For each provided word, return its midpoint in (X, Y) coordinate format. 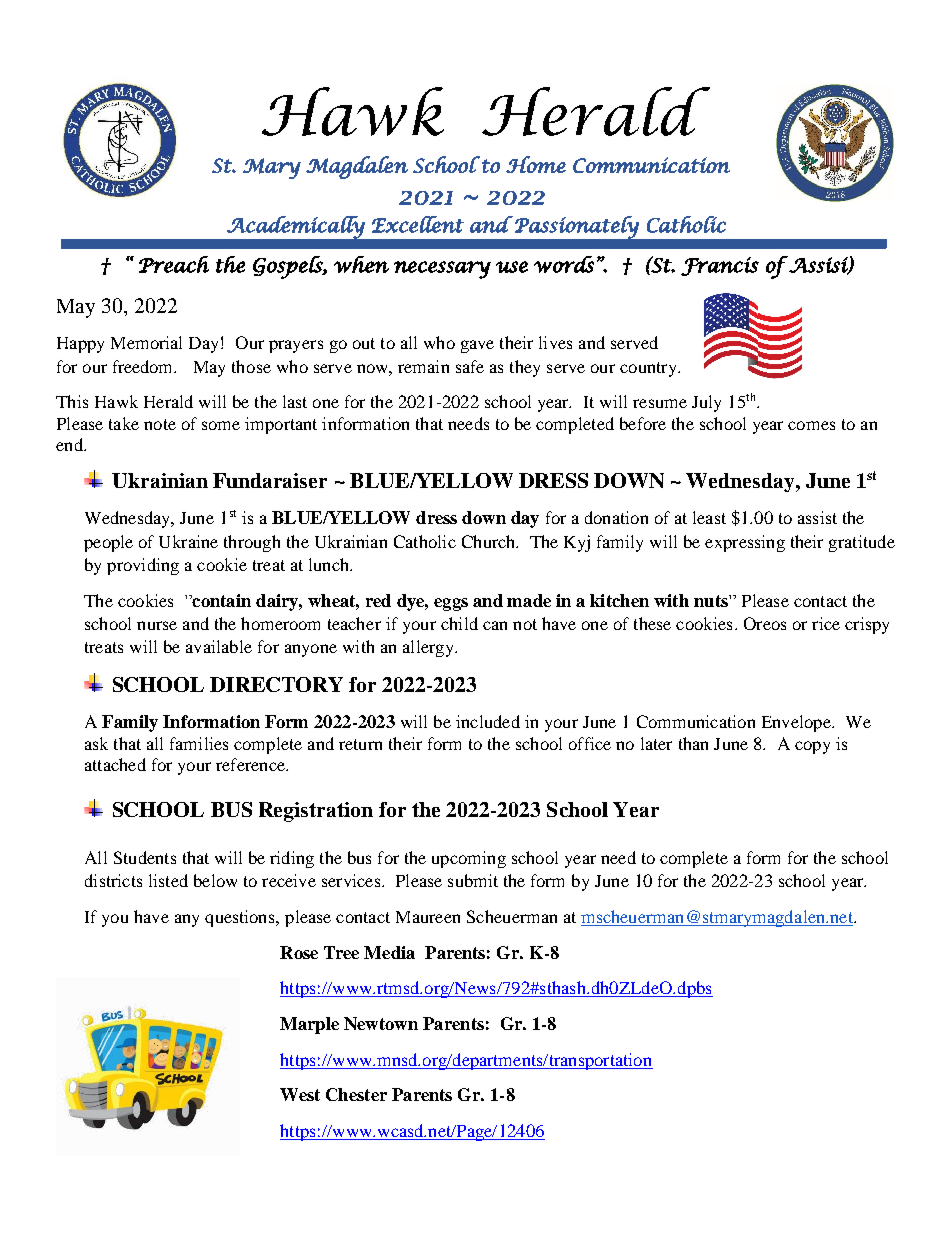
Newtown (381, 1023)
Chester (356, 1094)
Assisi (818, 265)
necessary (442, 270)
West (300, 1094)
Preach (174, 264)
